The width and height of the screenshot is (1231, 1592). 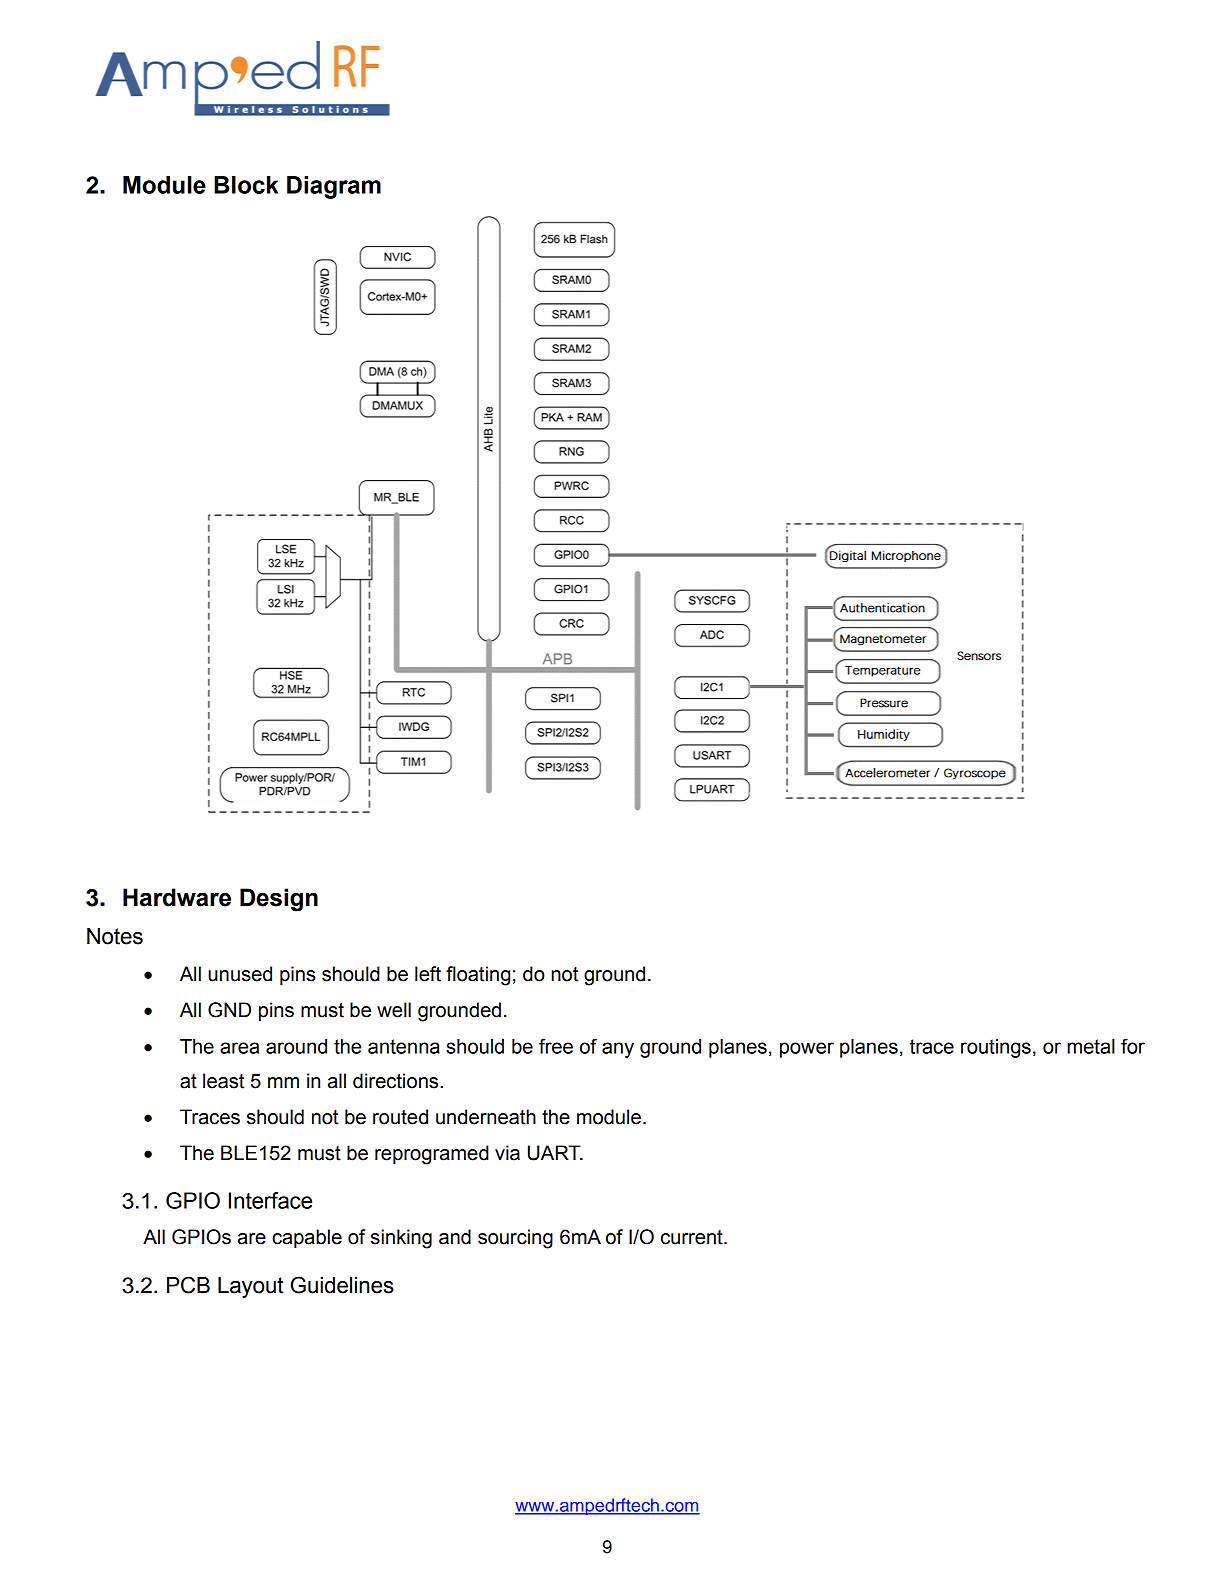 What do you see at coordinates (1133, 1046) in the screenshot?
I see `for` at bounding box center [1133, 1046].
